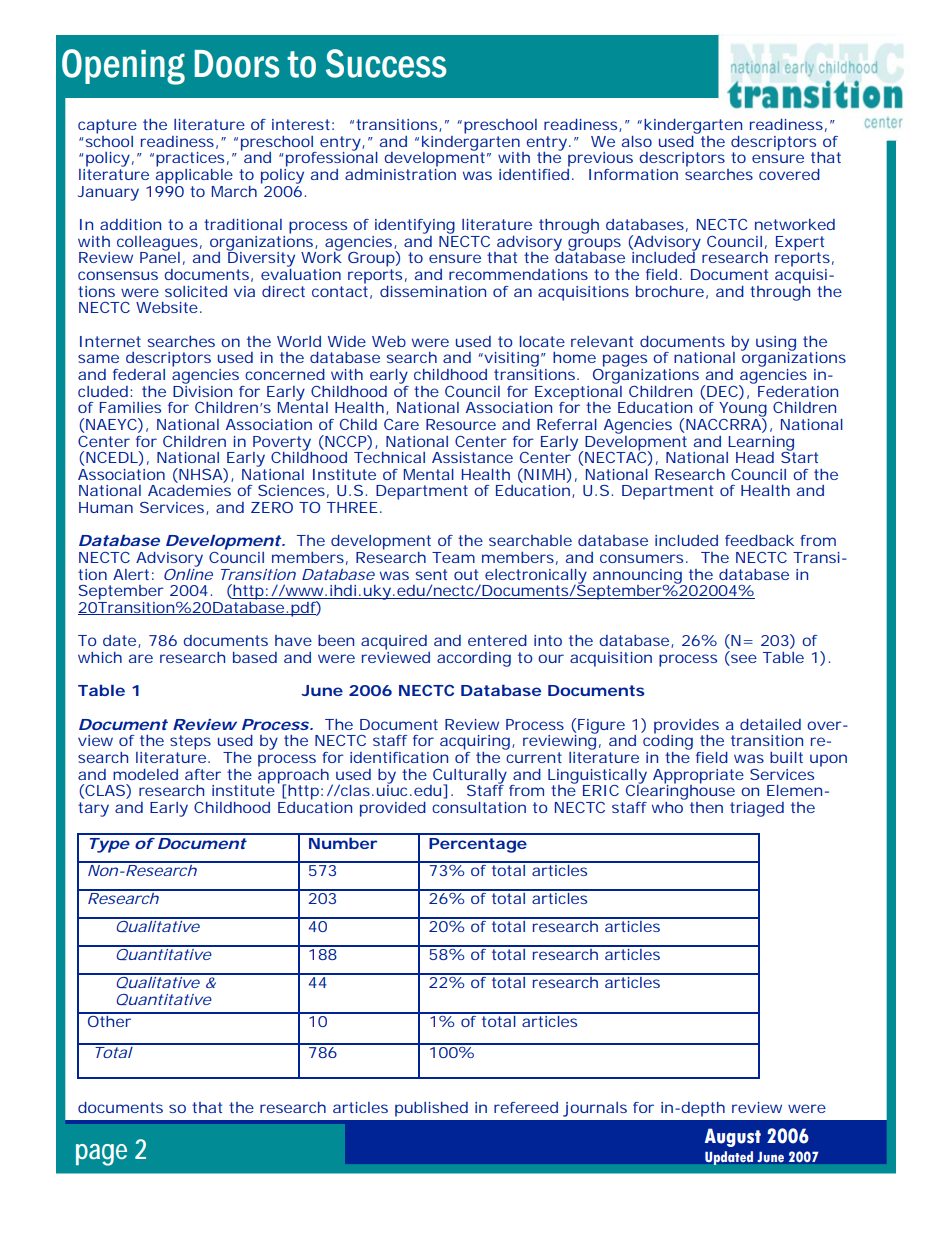  I want to click on feedback, so click(759, 540).
